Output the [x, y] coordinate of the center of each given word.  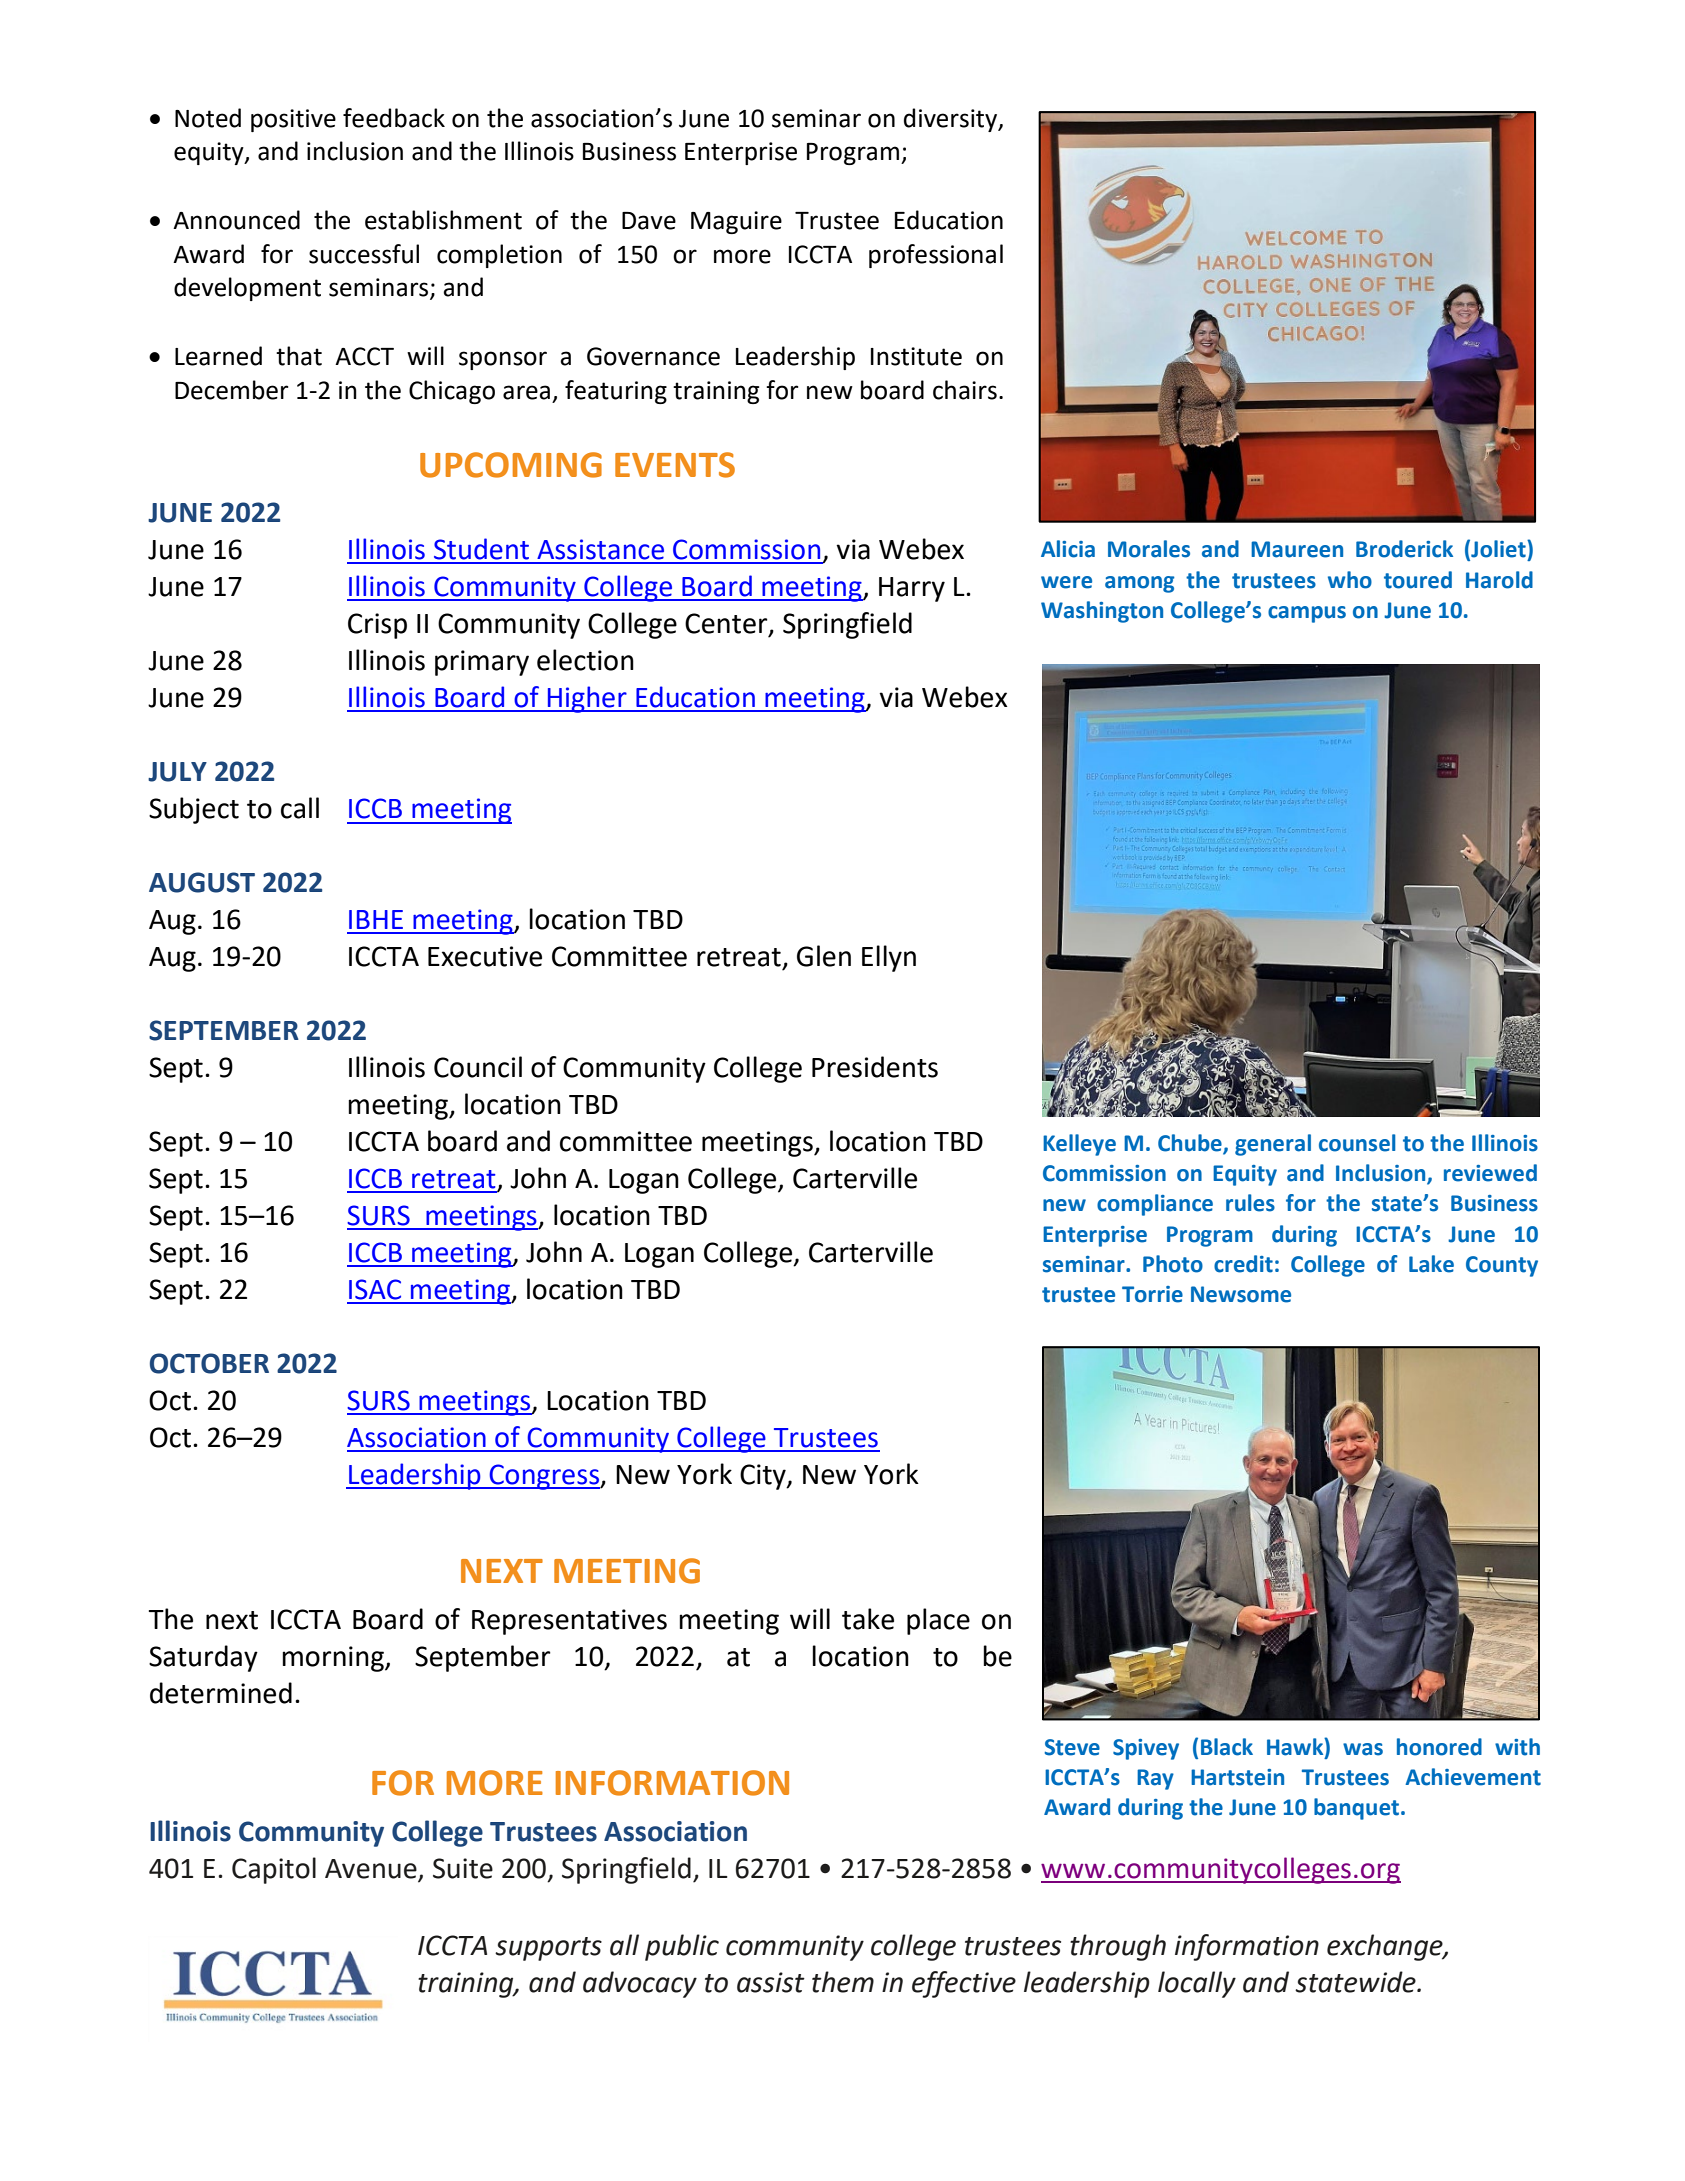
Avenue [372, 1870]
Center [727, 624]
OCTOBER [209, 1363]
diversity [952, 120]
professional [936, 256]
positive [293, 120]
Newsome [1241, 1294]
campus [1307, 614]
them [843, 1982]
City [764, 1477]
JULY [177, 772]
